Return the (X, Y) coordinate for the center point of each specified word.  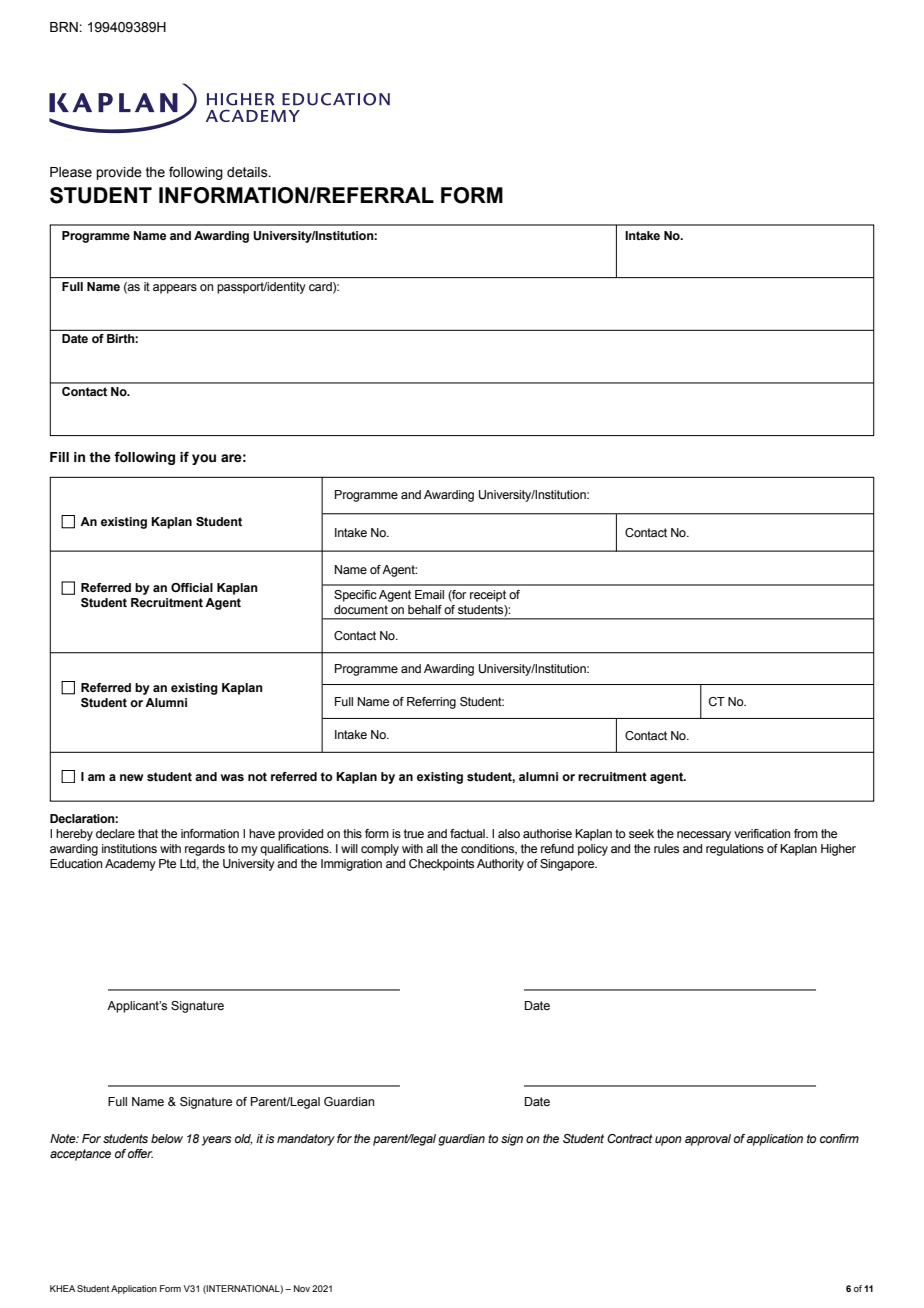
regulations (735, 850)
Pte (167, 863)
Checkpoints (441, 865)
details (248, 172)
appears (175, 289)
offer (140, 1153)
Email (429, 594)
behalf (425, 609)
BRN (65, 27)
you (204, 459)
